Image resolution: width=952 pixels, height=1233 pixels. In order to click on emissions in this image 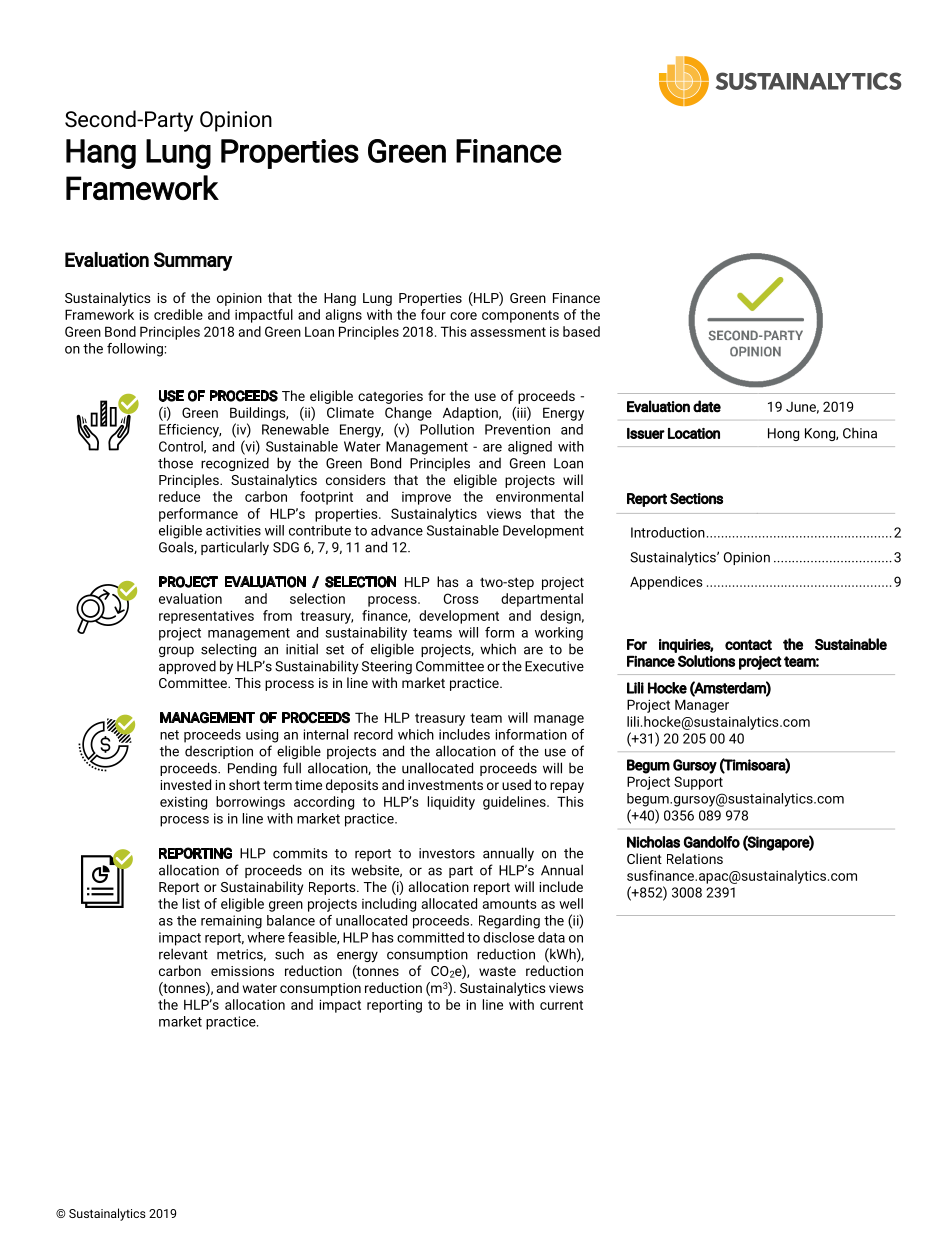, I will do `click(242, 971)`.
